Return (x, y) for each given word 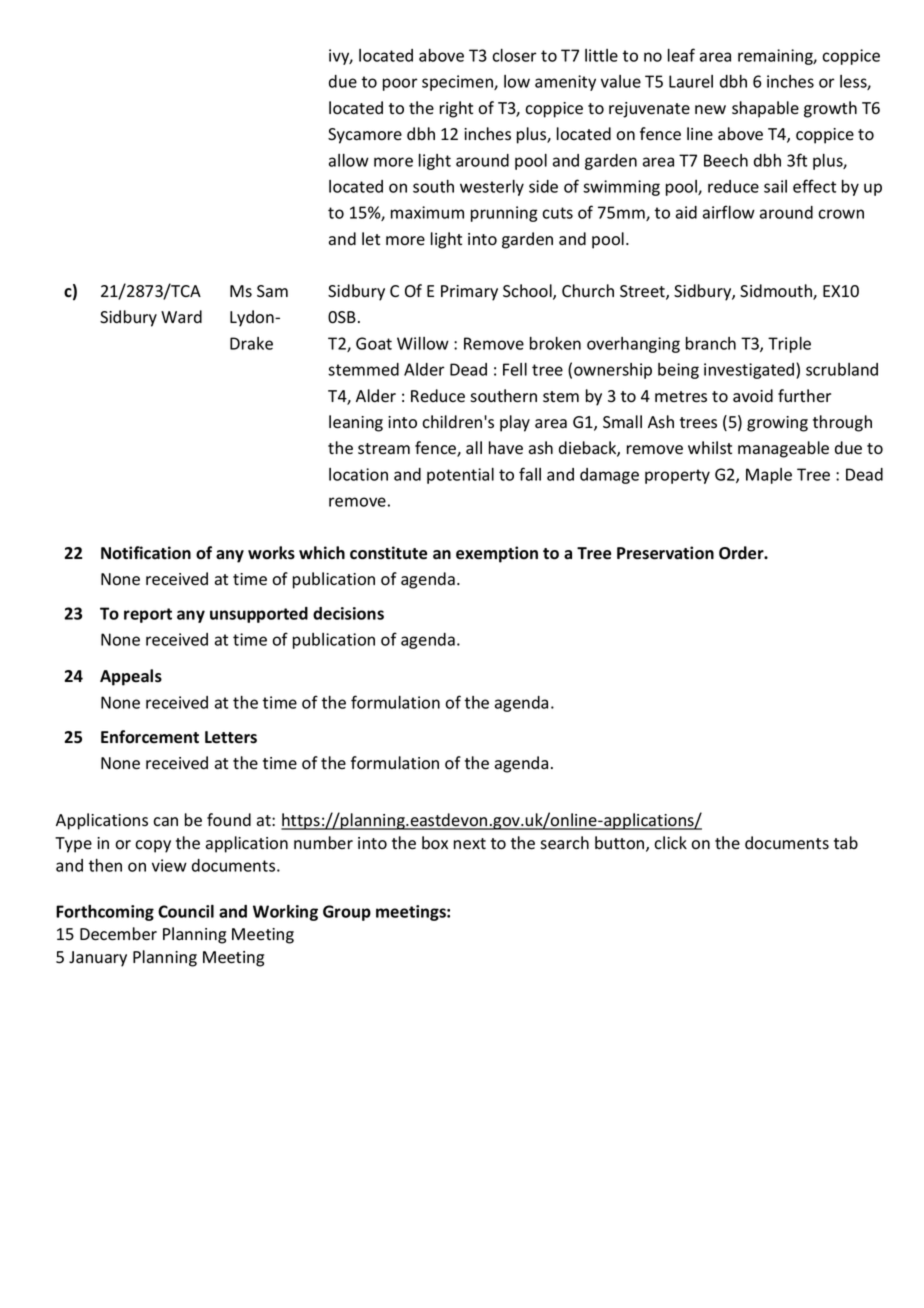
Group (347, 913)
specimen (458, 83)
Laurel (691, 81)
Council (186, 911)
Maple (769, 476)
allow (349, 160)
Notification (146, 553)
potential (460, 476)
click (670, 843)
